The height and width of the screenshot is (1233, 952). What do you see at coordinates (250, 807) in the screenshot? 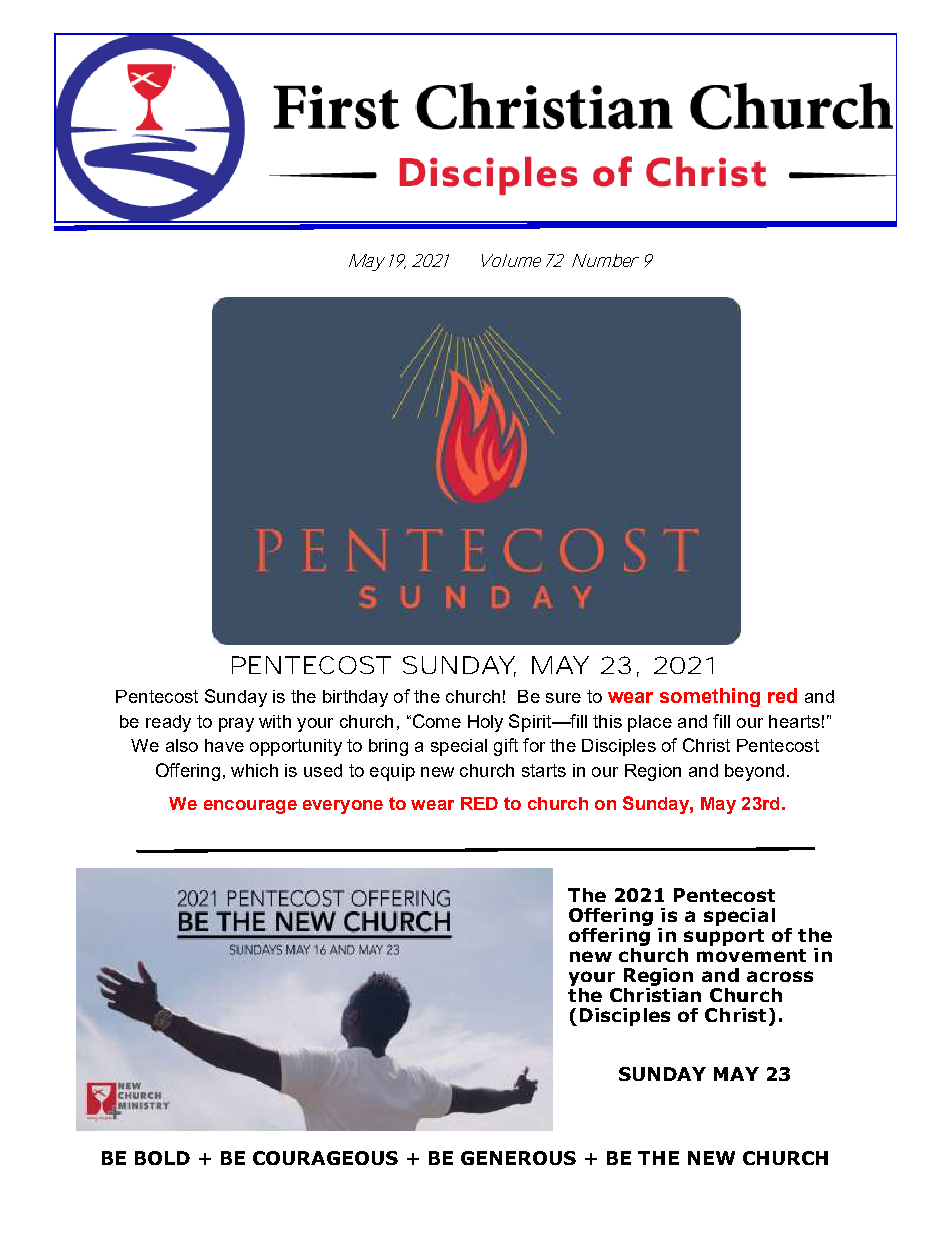
I see `encourage` at bounding box center [250, 807].
